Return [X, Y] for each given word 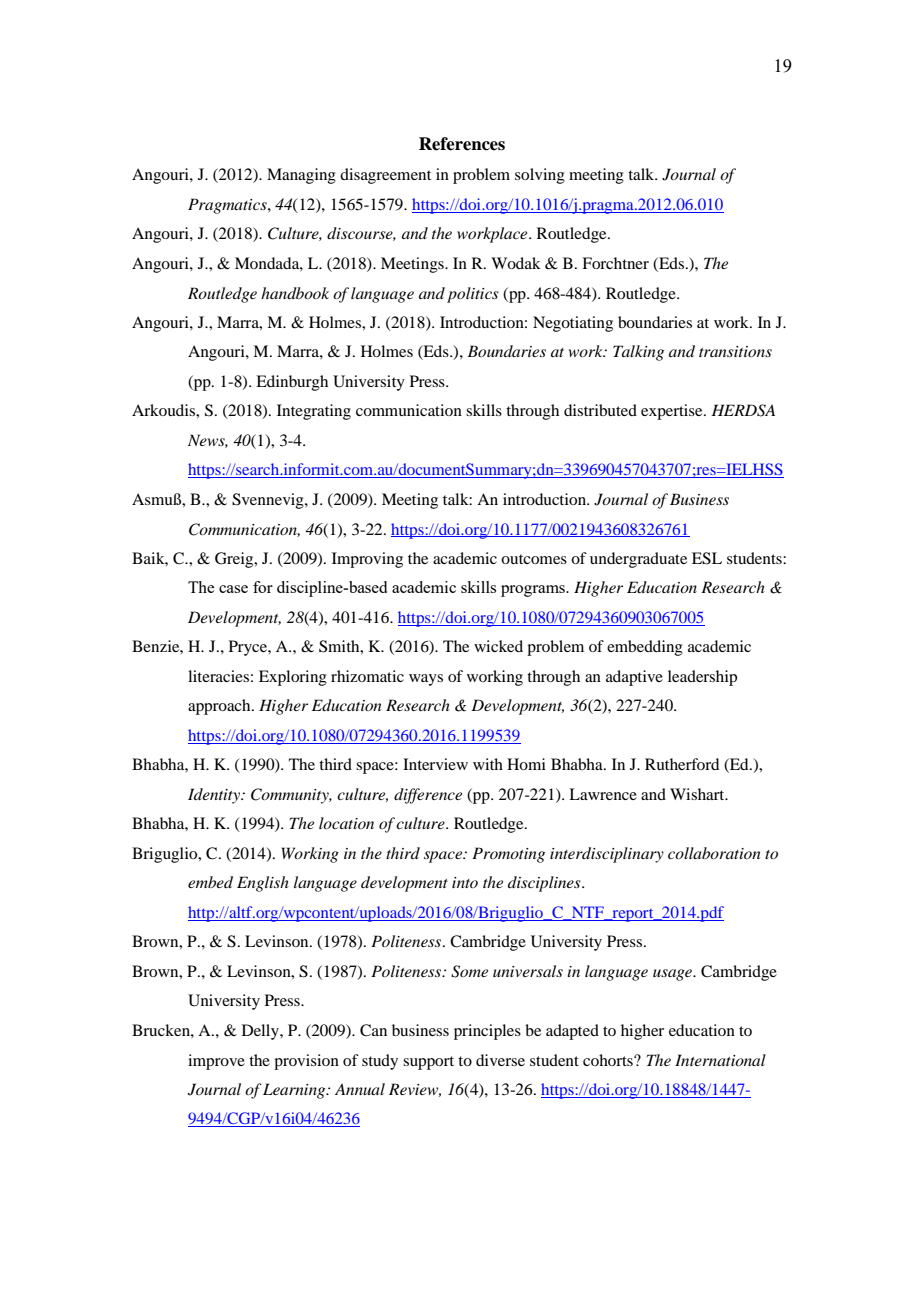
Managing [301, 176]
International [720, 1060]
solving [540, 176]
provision [306, 1062]
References [462, 144]
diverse [500, 1060]
